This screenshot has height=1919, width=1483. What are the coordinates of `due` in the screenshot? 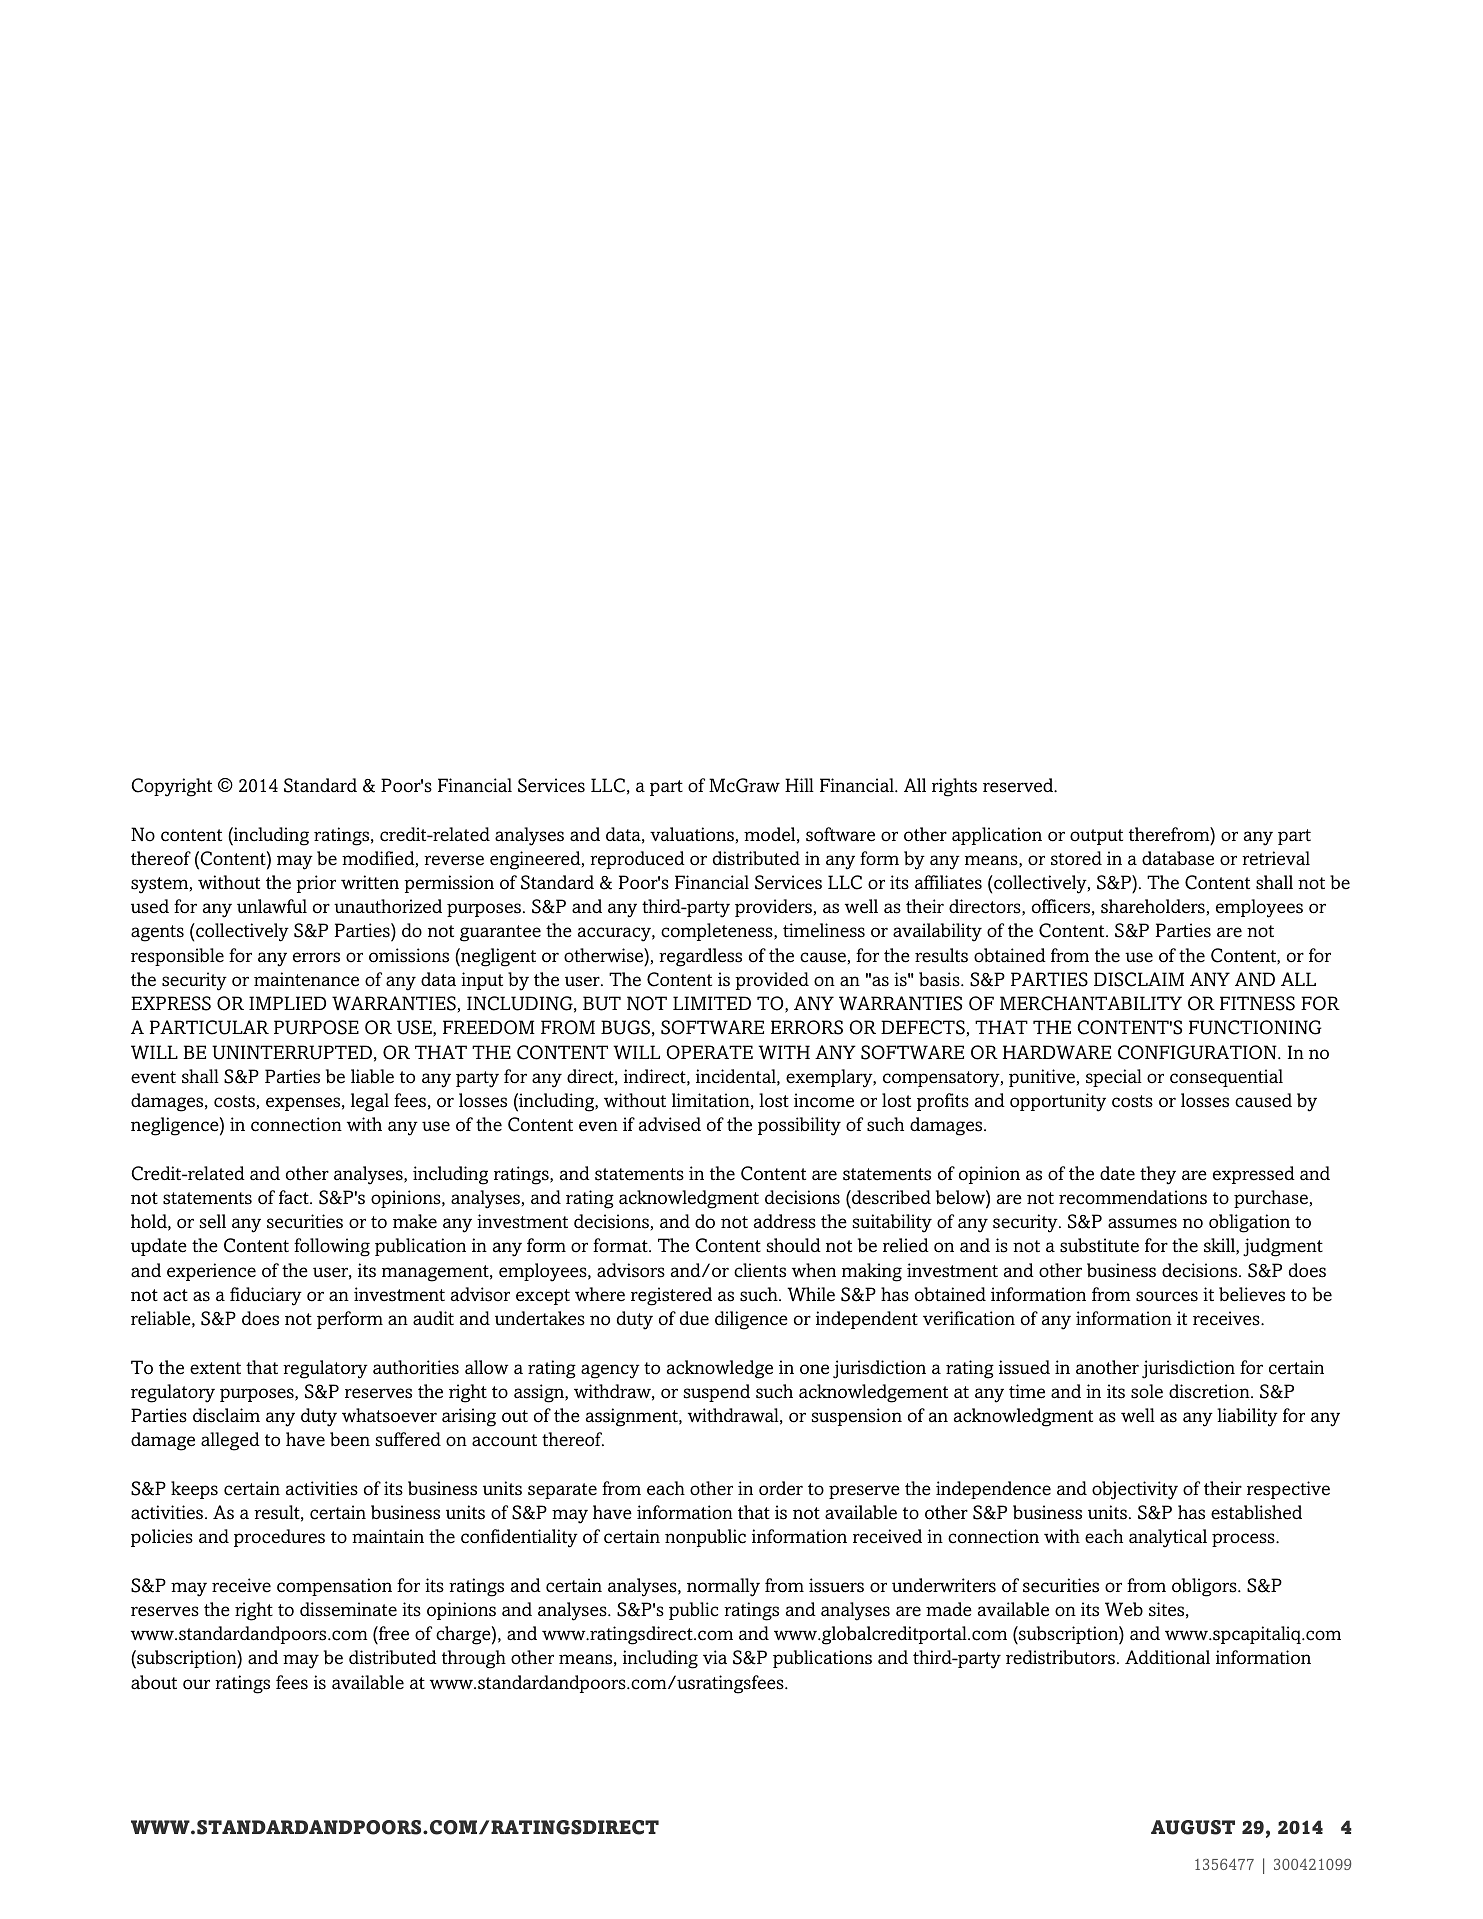 It's located at (694, 1318).
